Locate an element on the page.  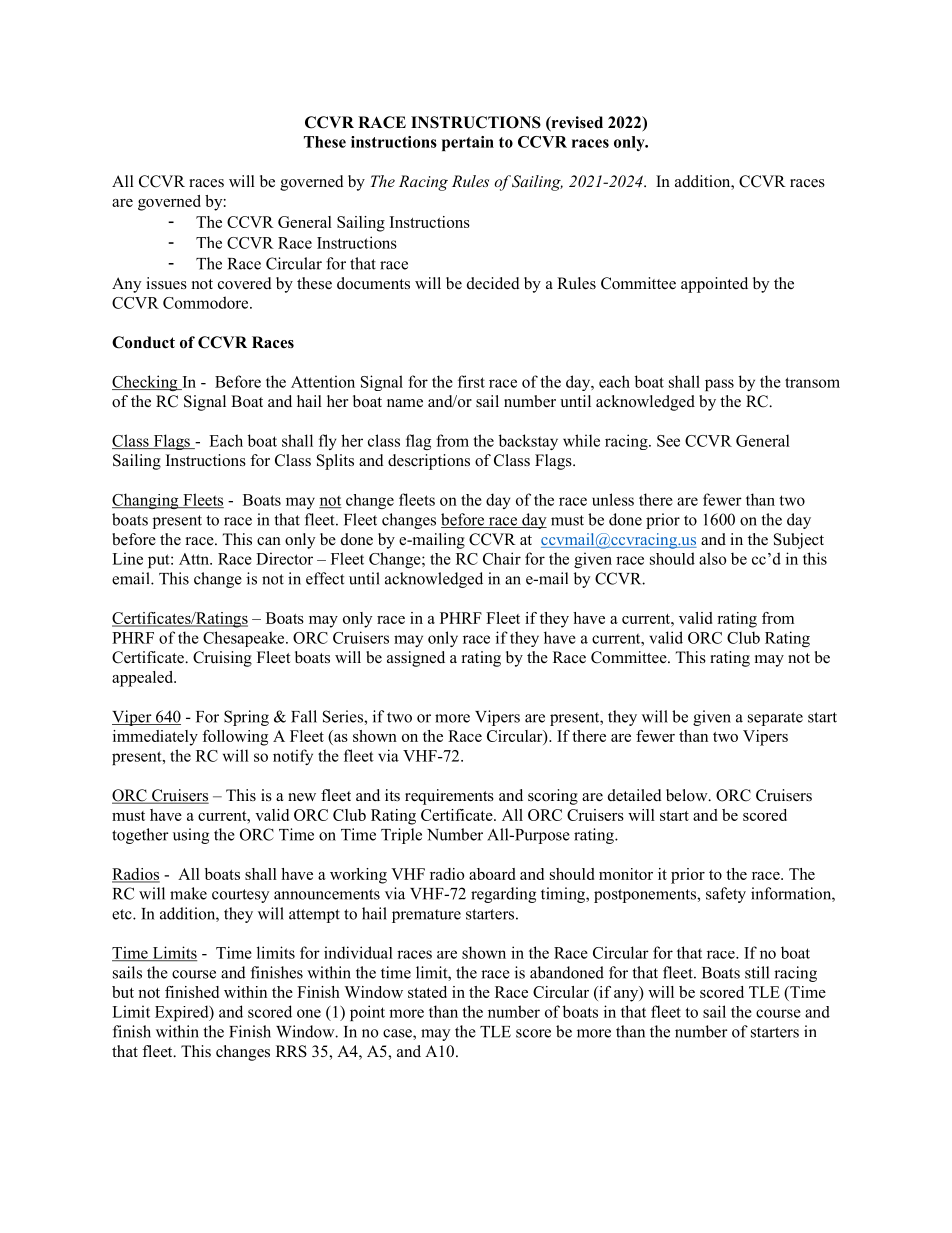
also is located at coordinates (713, 558).
